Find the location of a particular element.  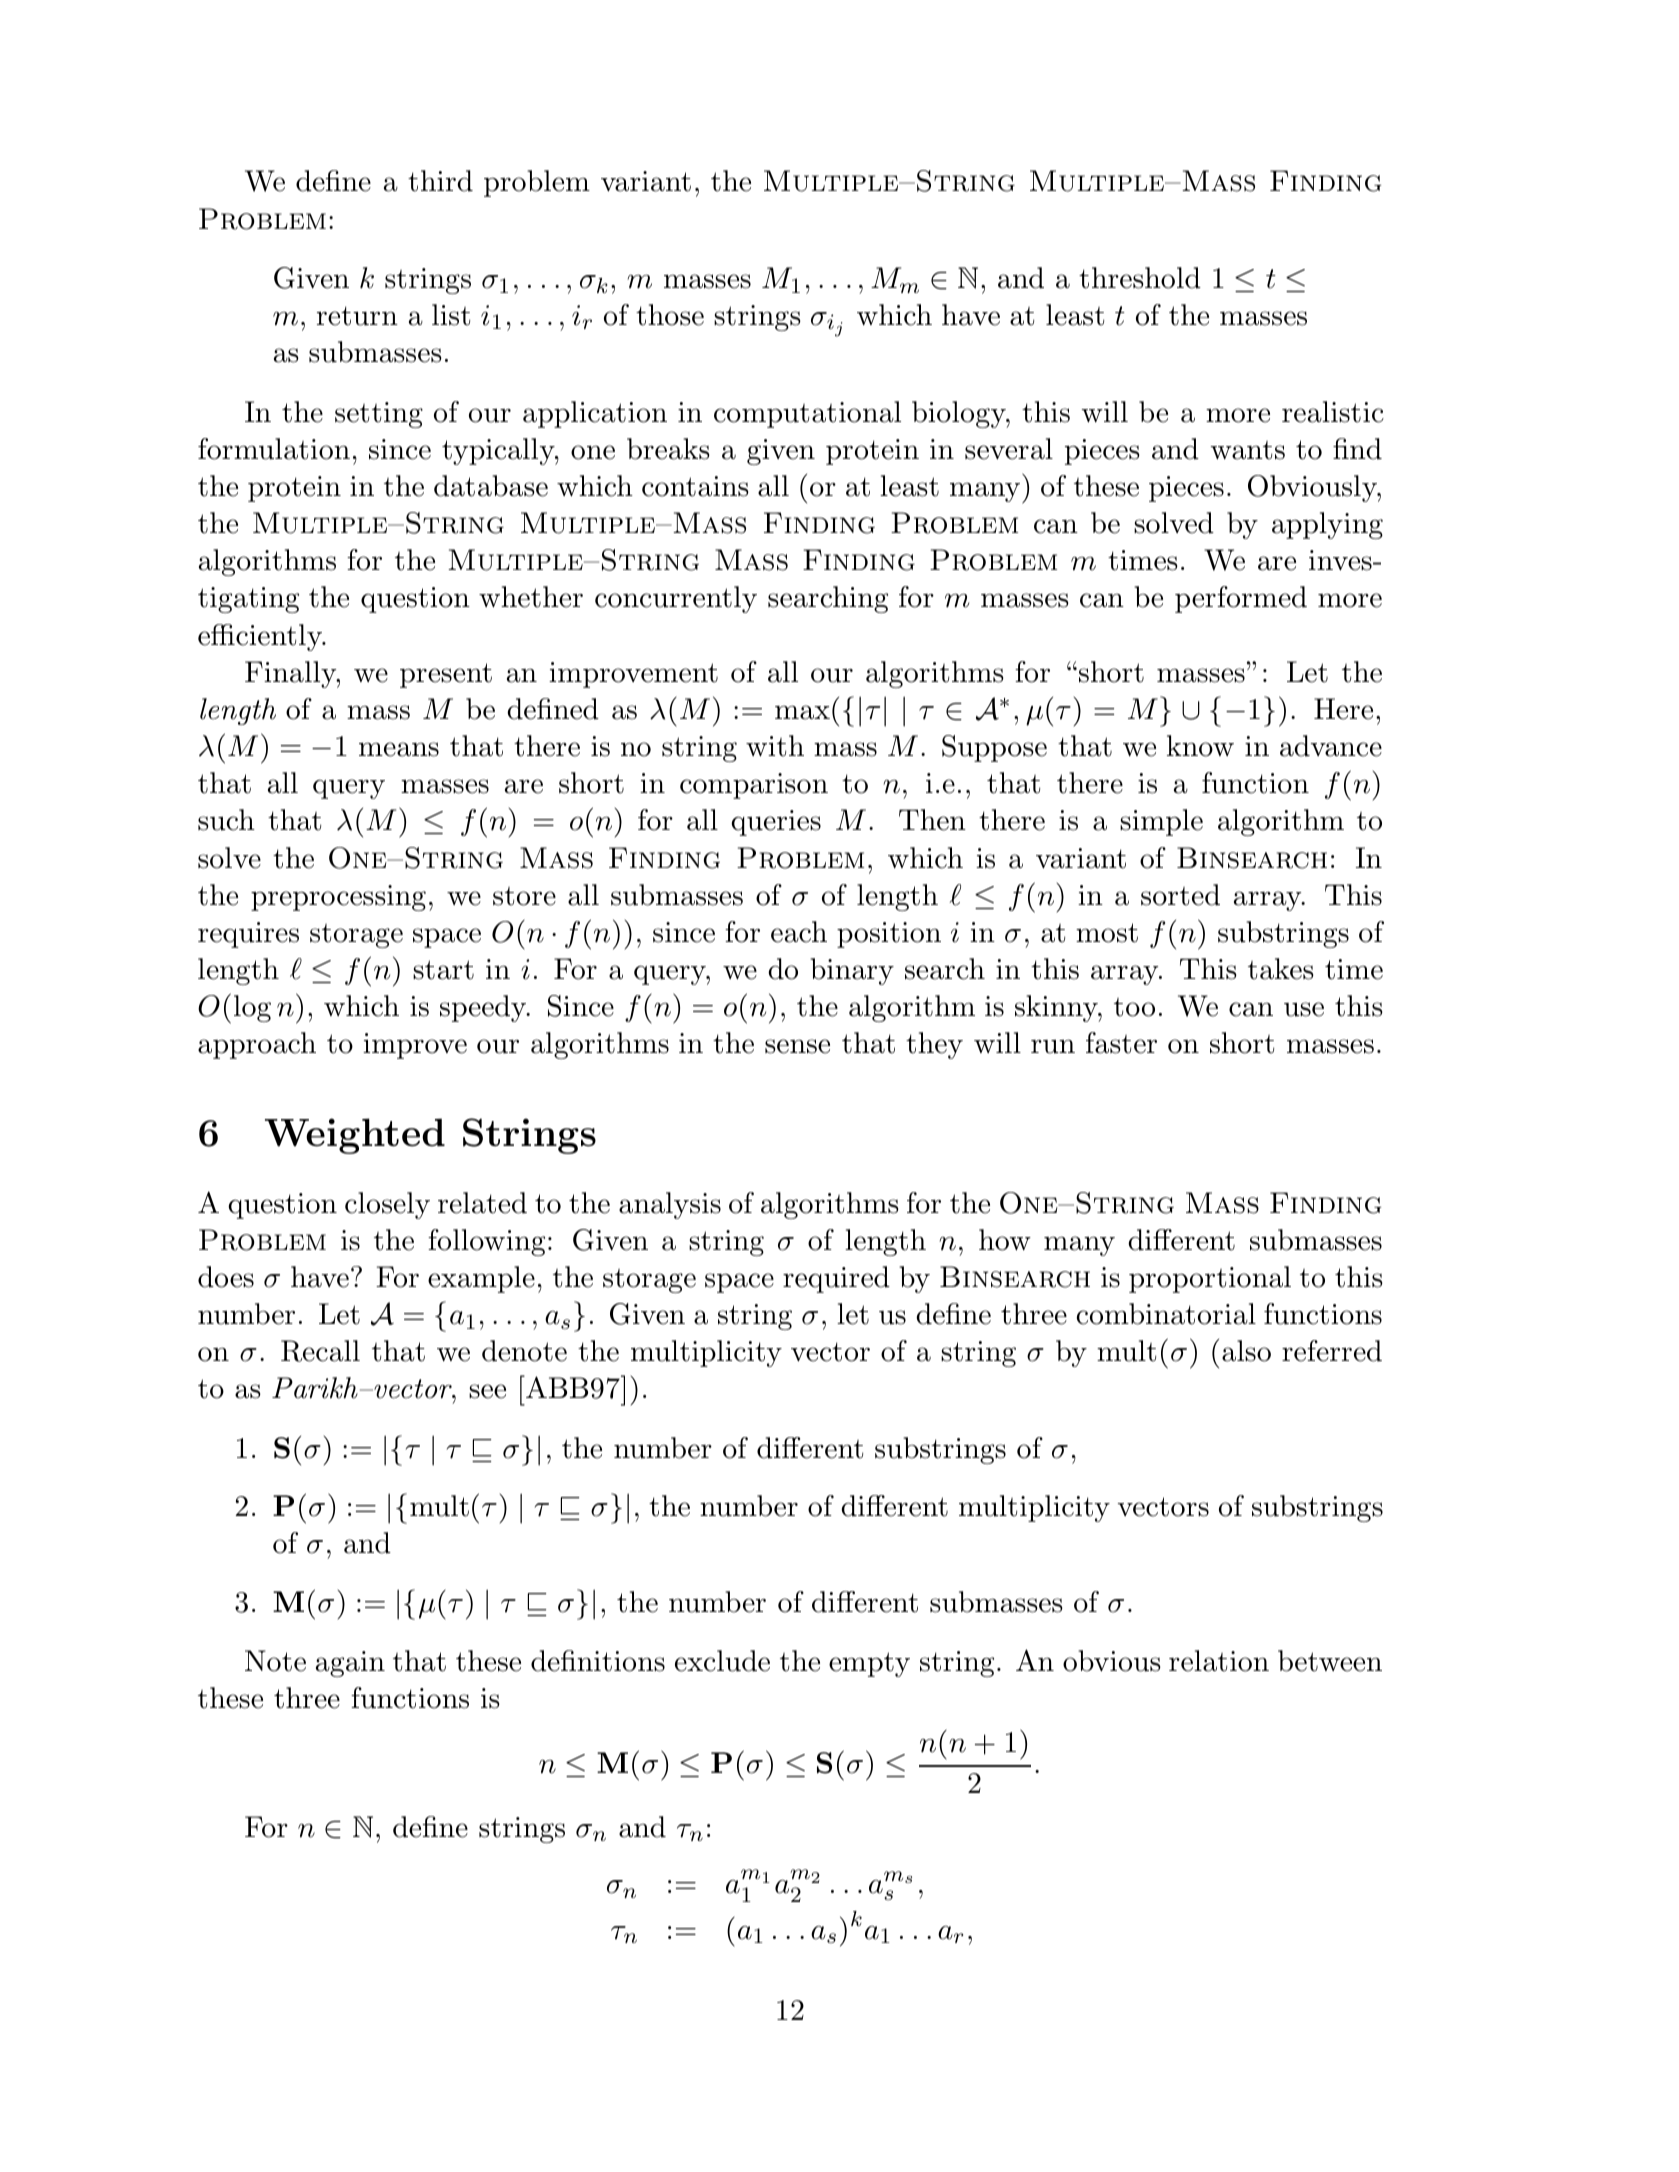

those is located at coordinates (670, 315).
